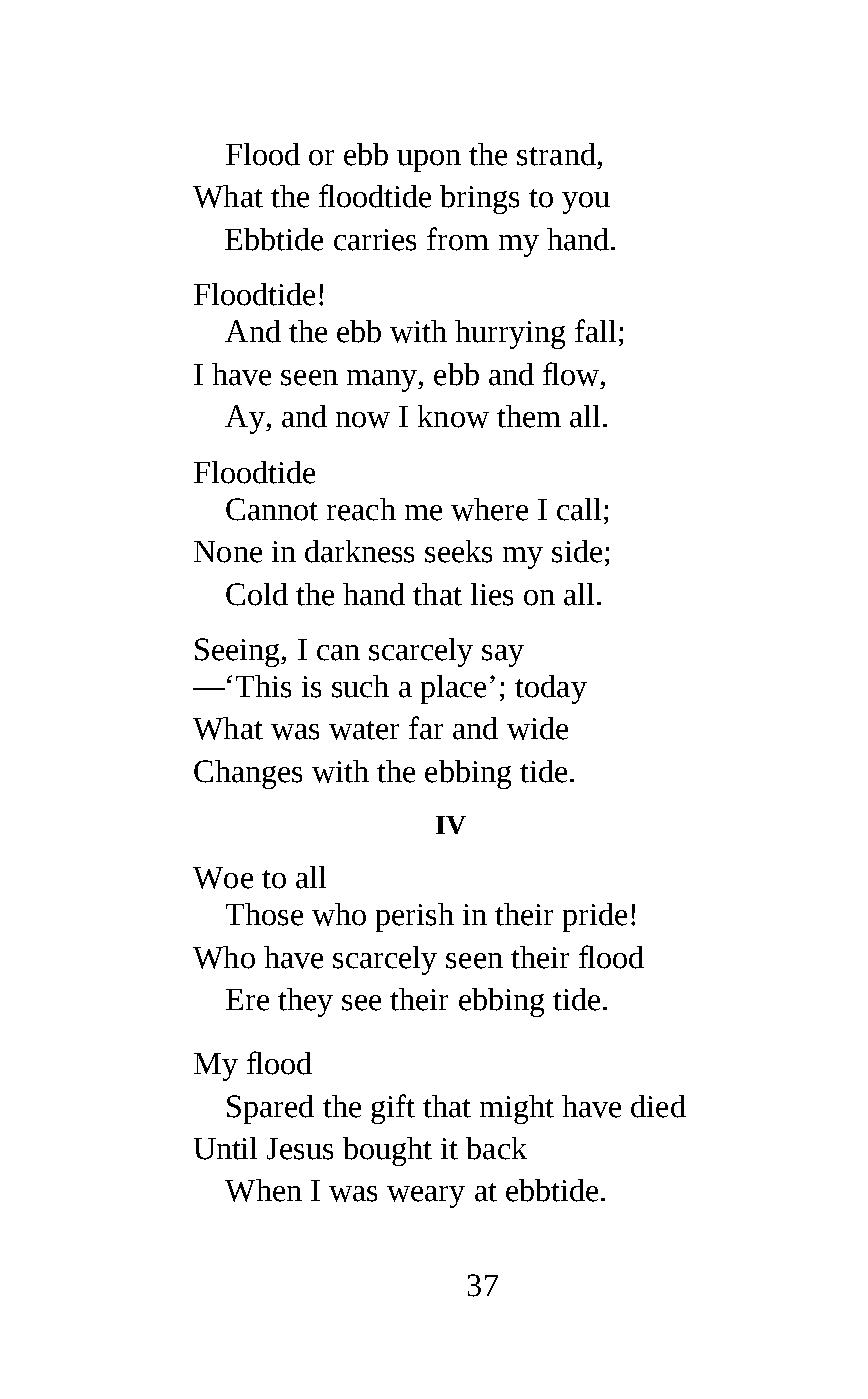  I want to click on upon, so click(429, 161).
